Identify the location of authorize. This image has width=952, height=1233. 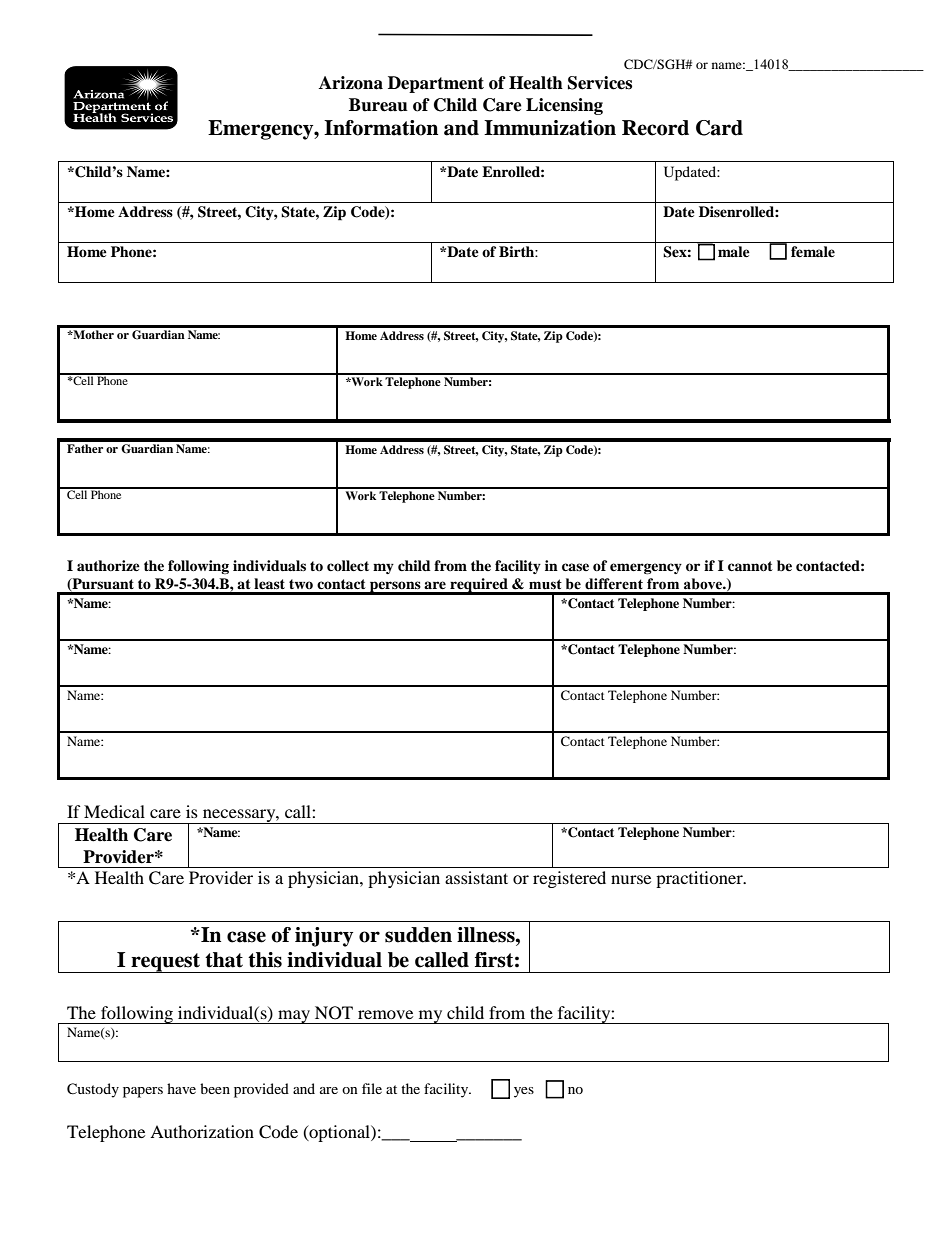
(108, 565).
